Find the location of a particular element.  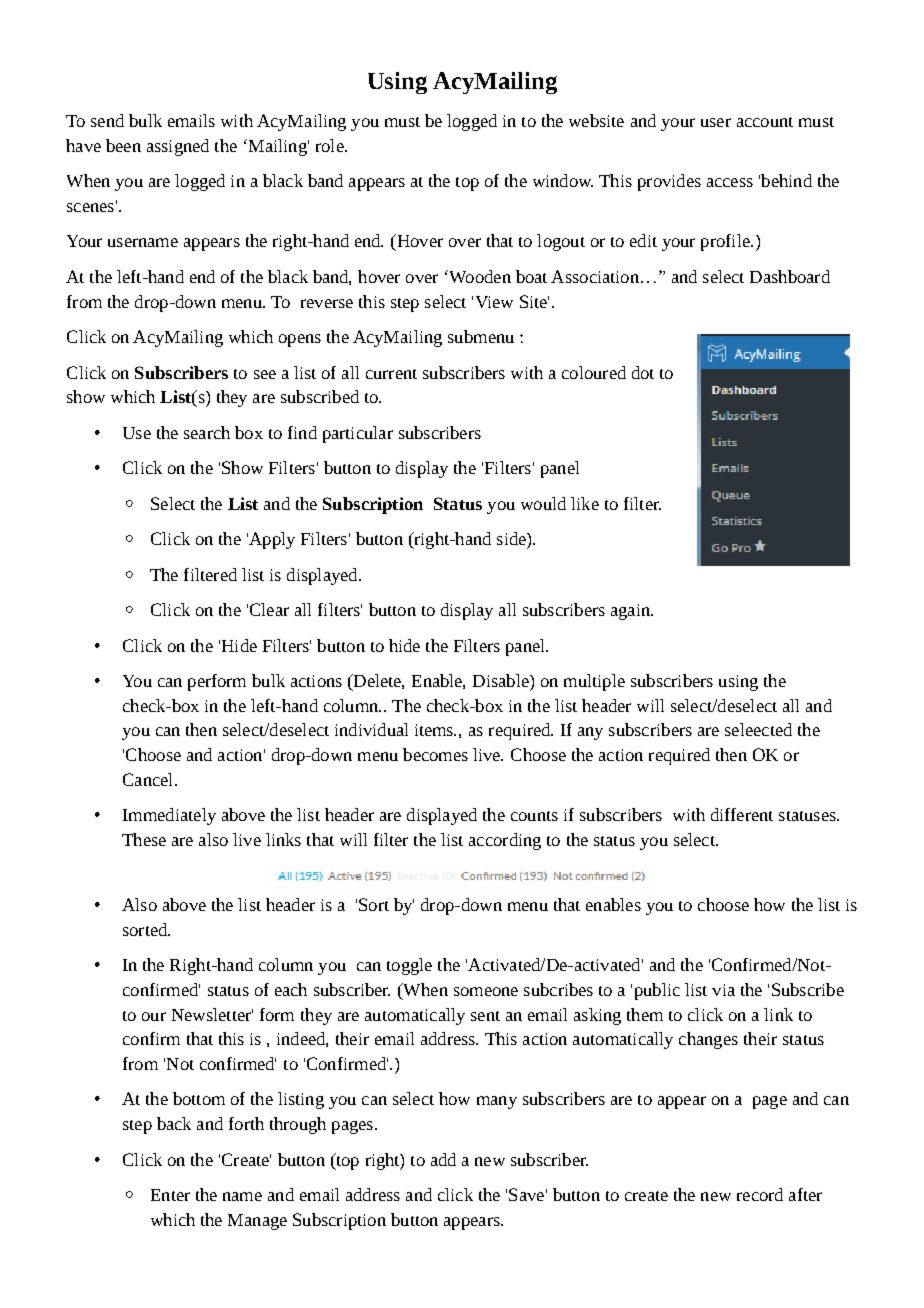

access is located at coordinates (730, 182).
